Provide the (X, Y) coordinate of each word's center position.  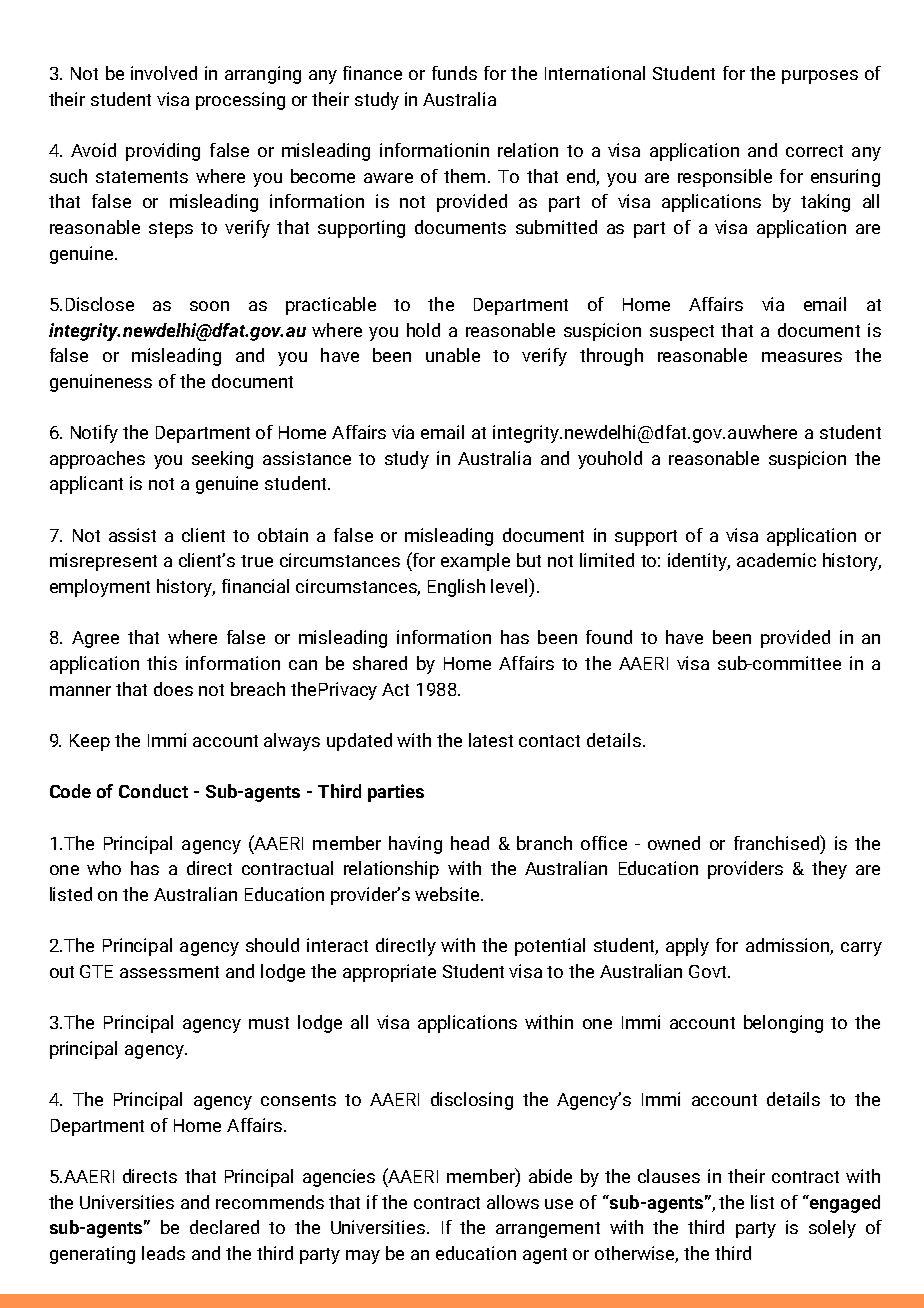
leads (163, 1253)
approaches (97, 460)
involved (164, 73)
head (470, 843)
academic (776, 560)
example (475, 562)
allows (513, 1202)
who (104, 868)
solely (832, 1229)
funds (454, 73)
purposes (820, 77)
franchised (777, 842)
